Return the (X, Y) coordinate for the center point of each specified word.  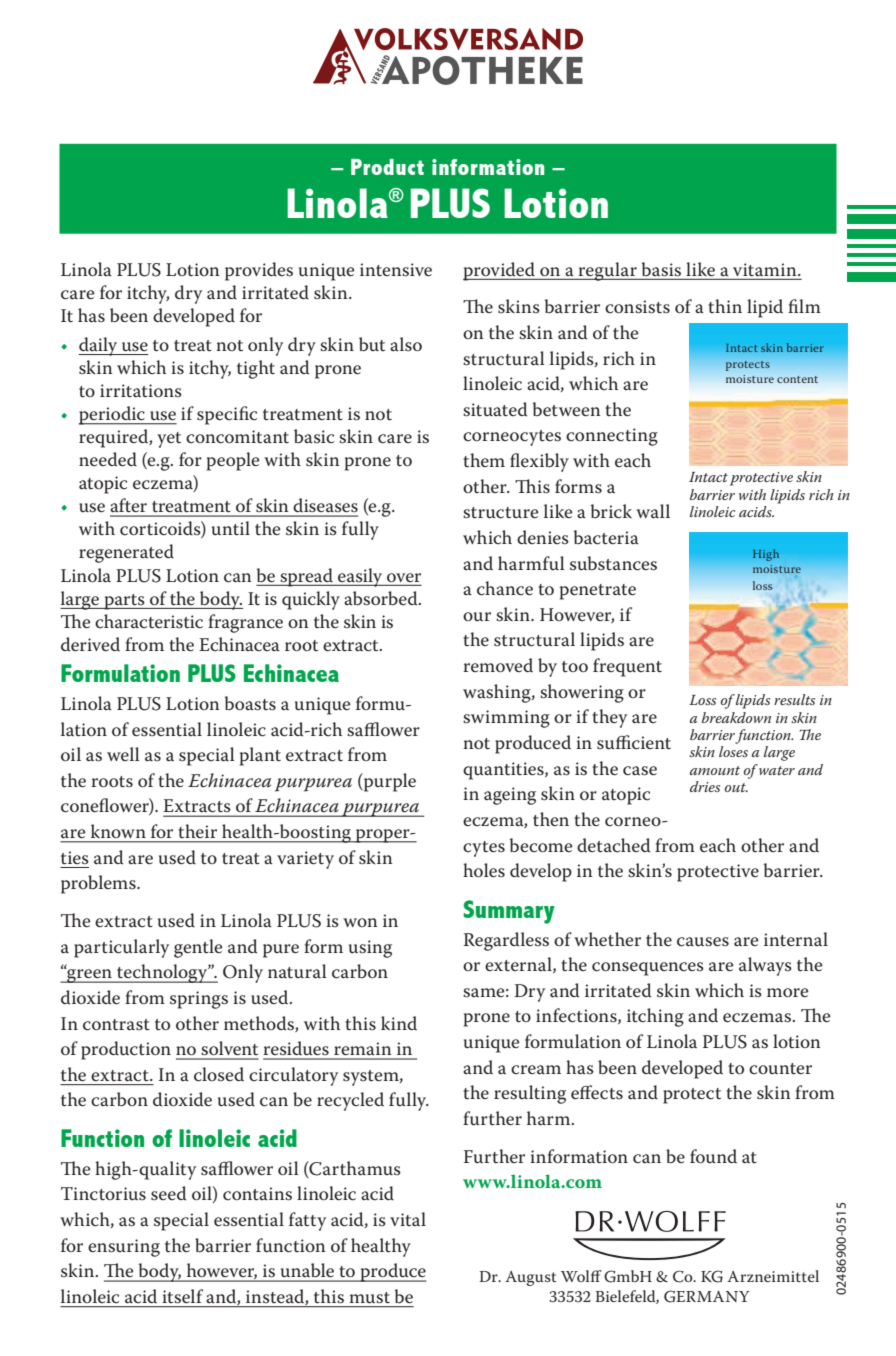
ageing (510, 796)
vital (408, 1219)
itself (183, 1296)
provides (259, 271)
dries (705, 786)
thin (725, 306)
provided (500, 271)
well (123, 754)
